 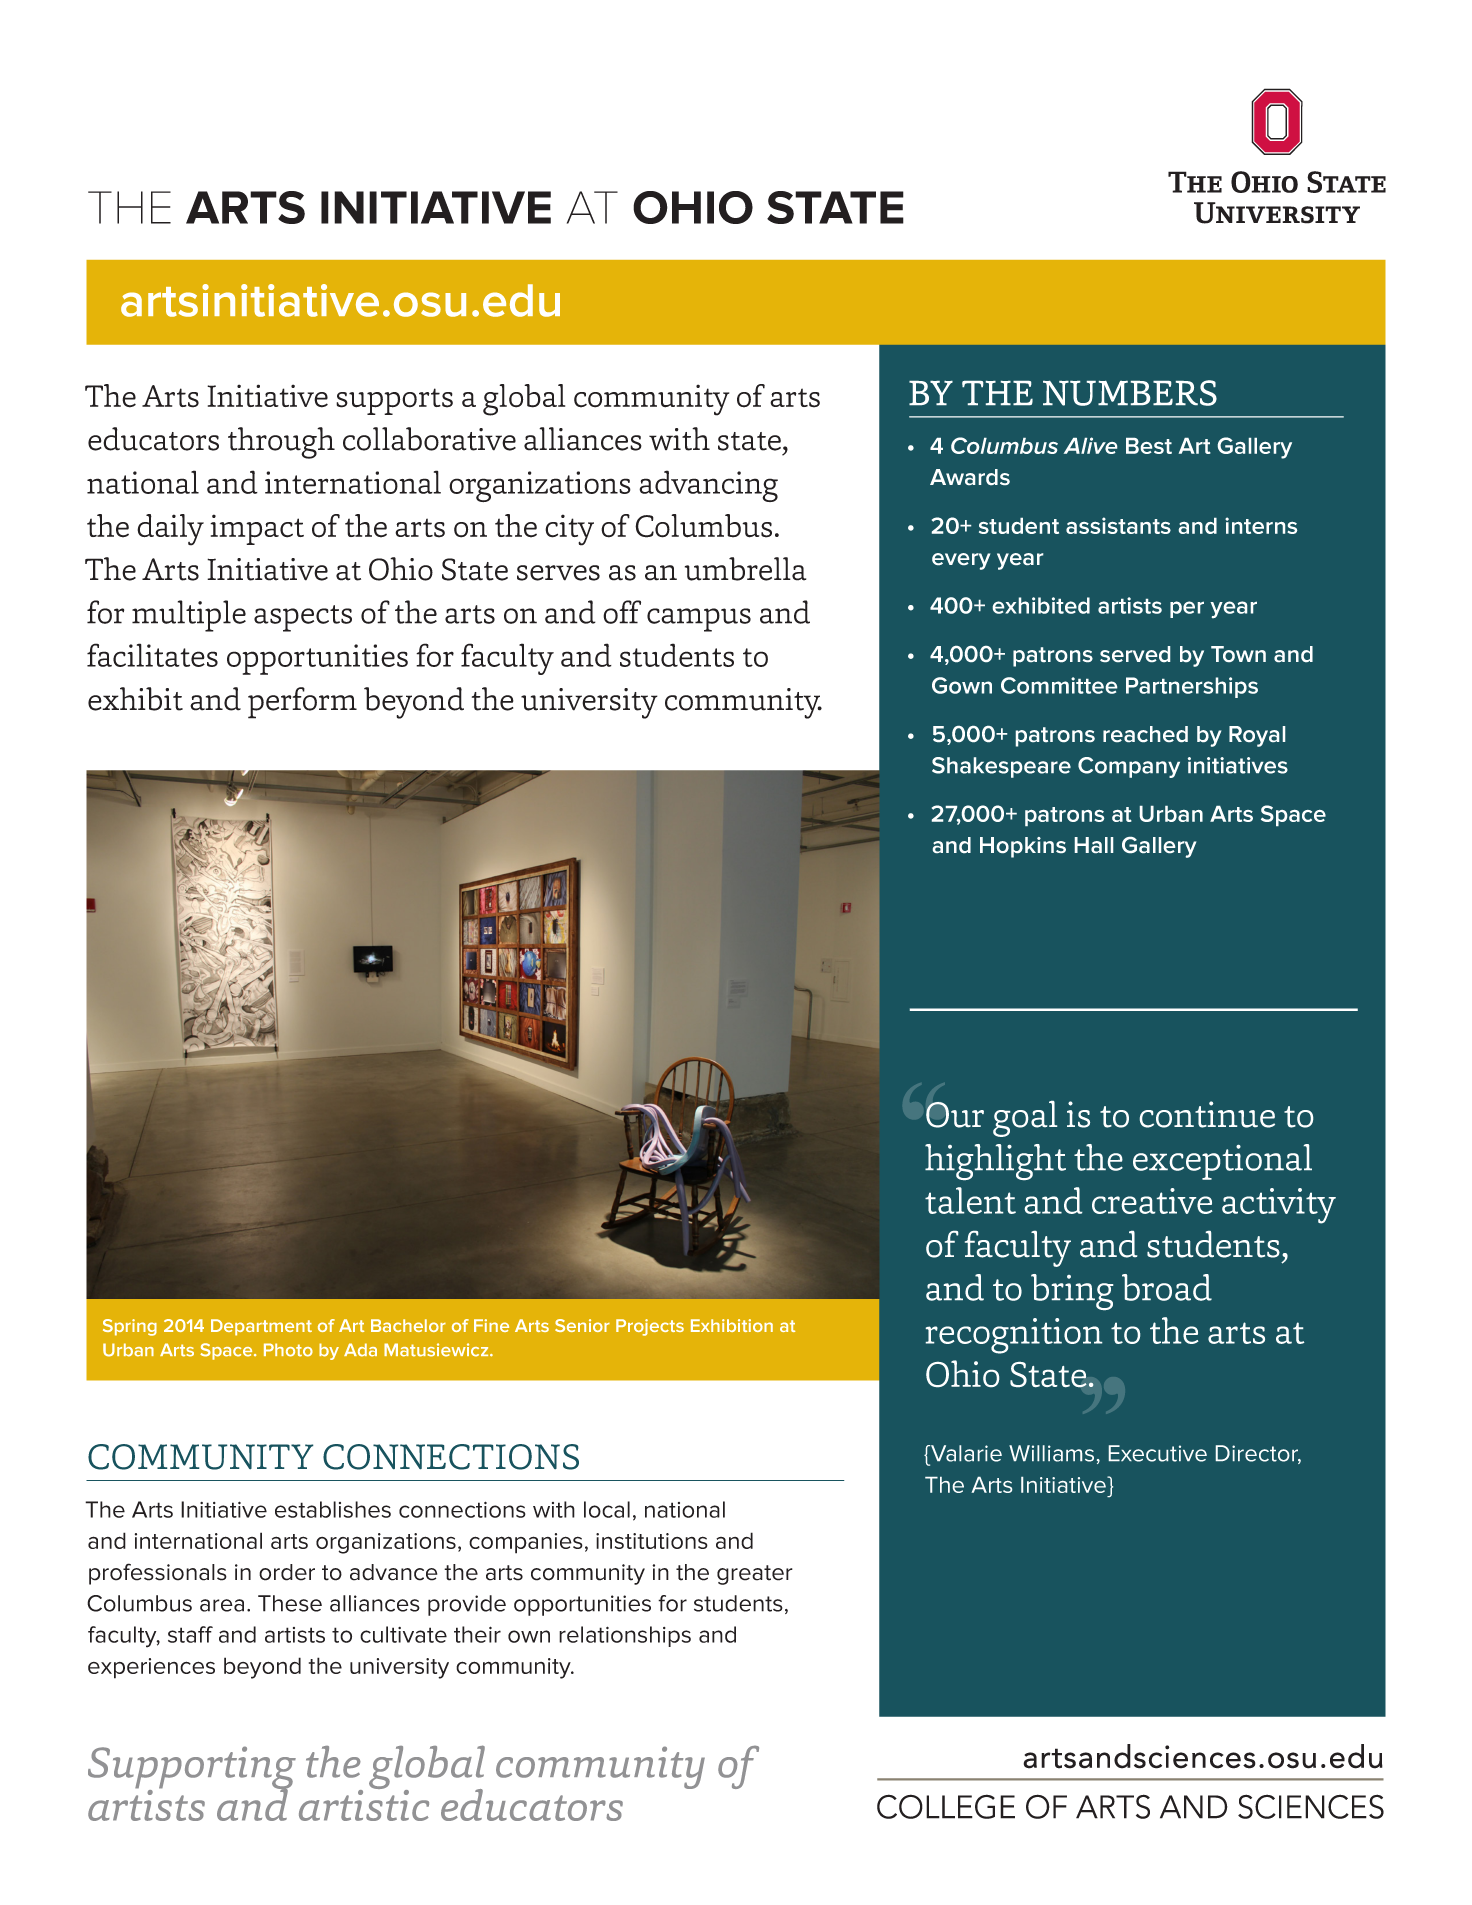 What do you see at coordinates (281, 443) in the screenshot?
I see `through` at bounding box center [281, 443].
